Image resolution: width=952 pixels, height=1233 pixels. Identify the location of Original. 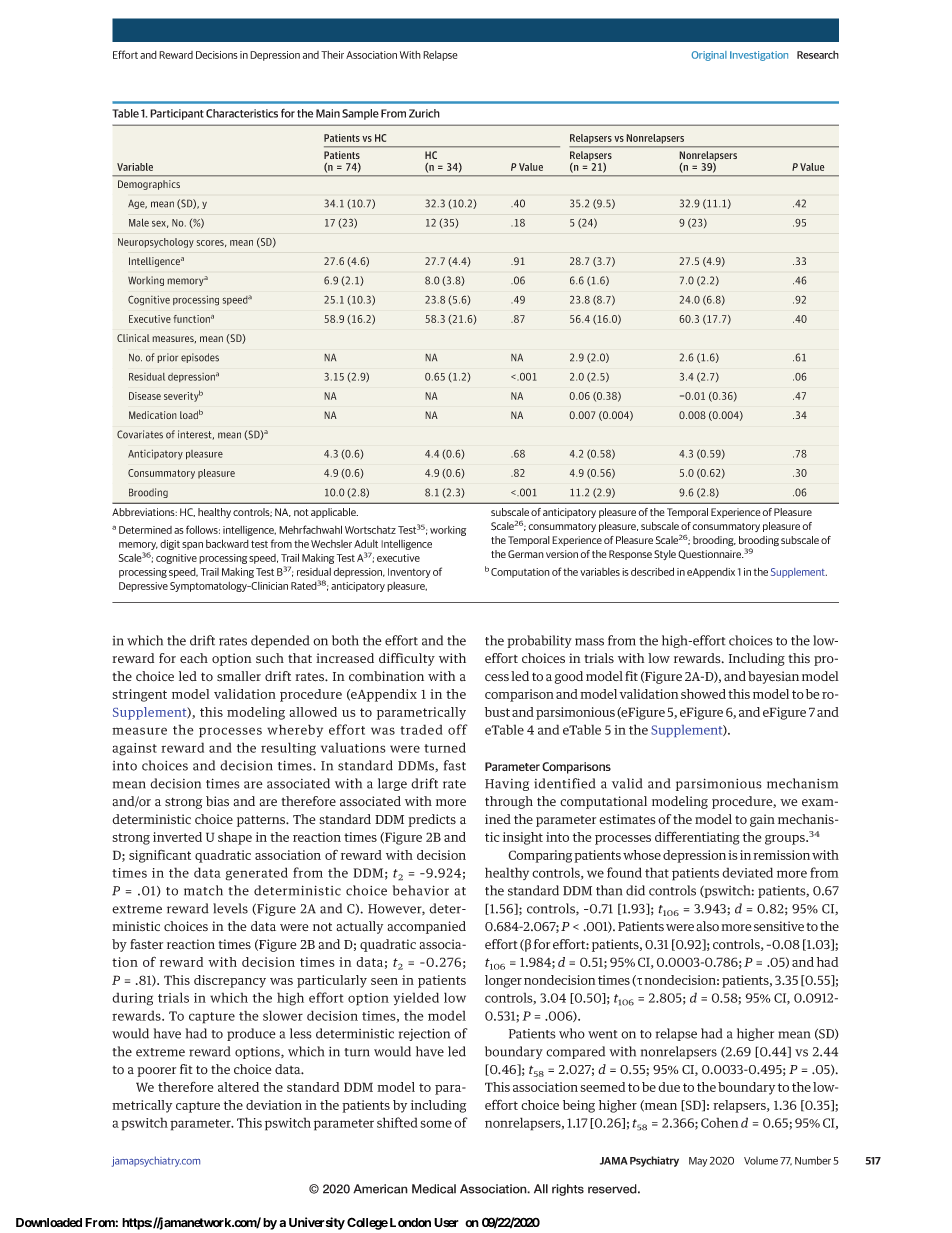
(709, 56).
